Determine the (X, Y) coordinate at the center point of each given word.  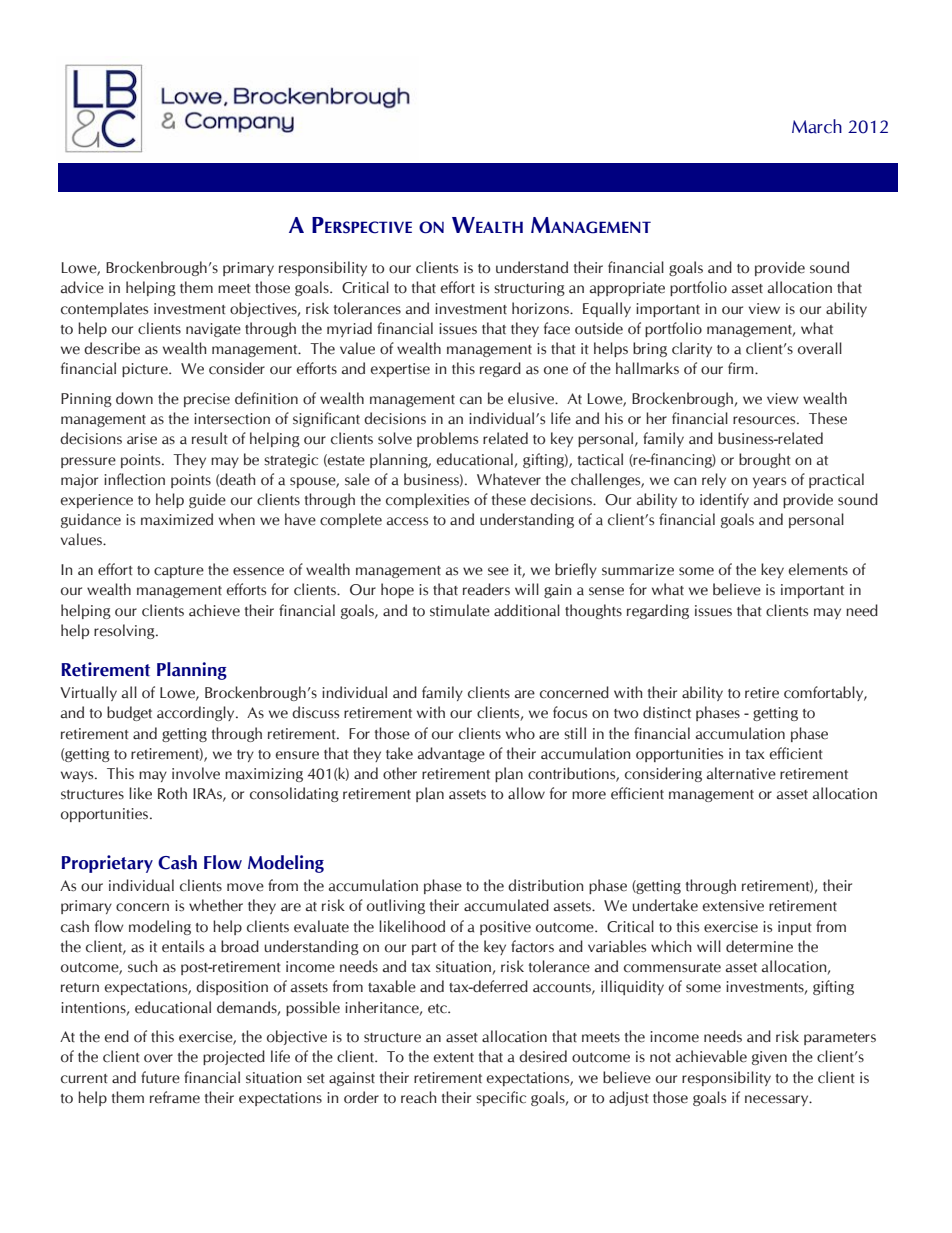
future (160, 1077)
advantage (451, 754)
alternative (741, 773)
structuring (529, 289)
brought (765, 460)
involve (196, 773)
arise (142, 439)
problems (447, 439)
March (817, 126)
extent (454, 1058)
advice (82, 287)
